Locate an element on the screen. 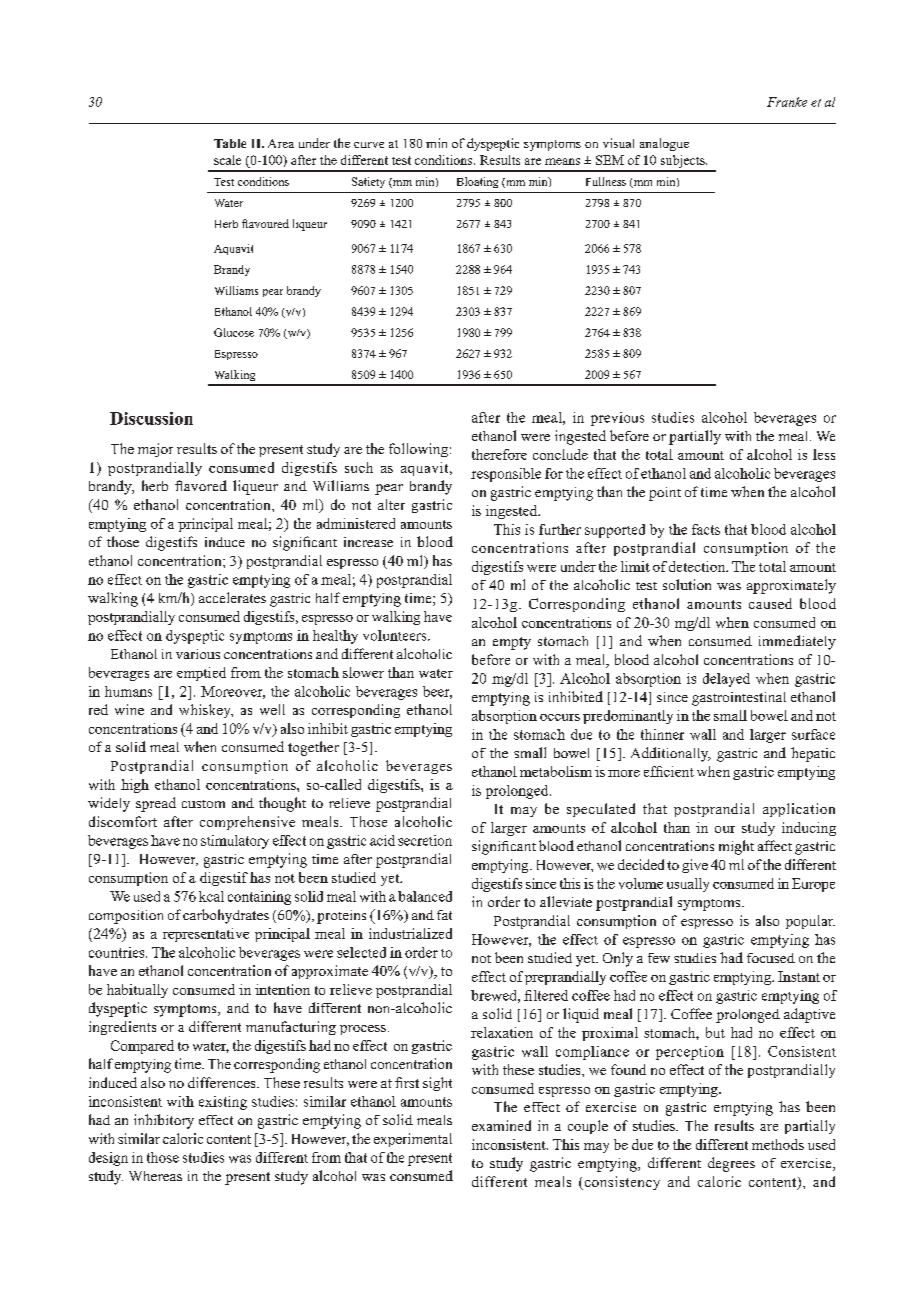 The width and height of the screenshot is (924, 1308). Table is located at coordinates (230, 143).
